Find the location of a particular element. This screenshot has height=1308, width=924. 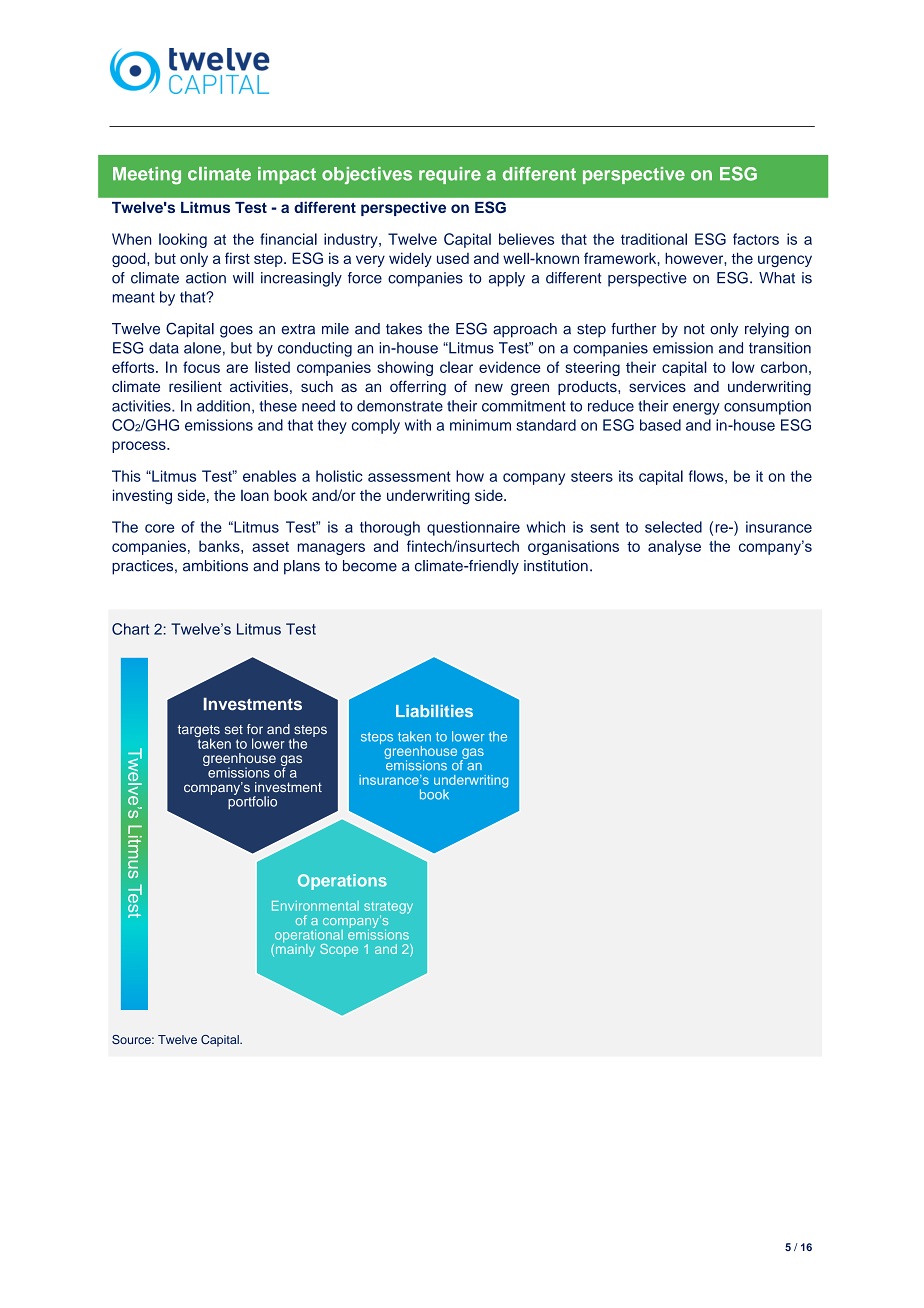

ambitions is located at coordinates (215, 566).
